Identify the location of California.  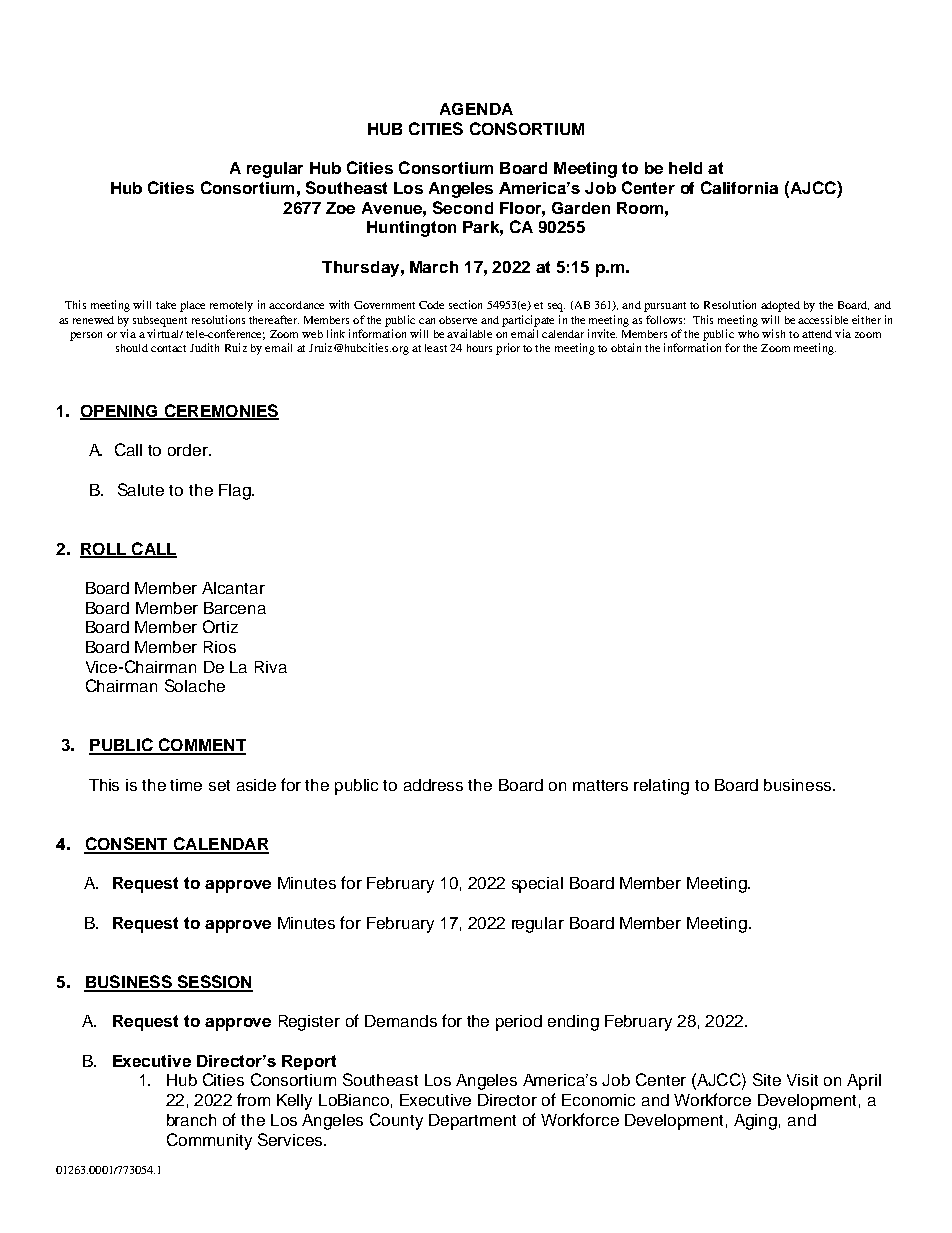
(739, 187).
